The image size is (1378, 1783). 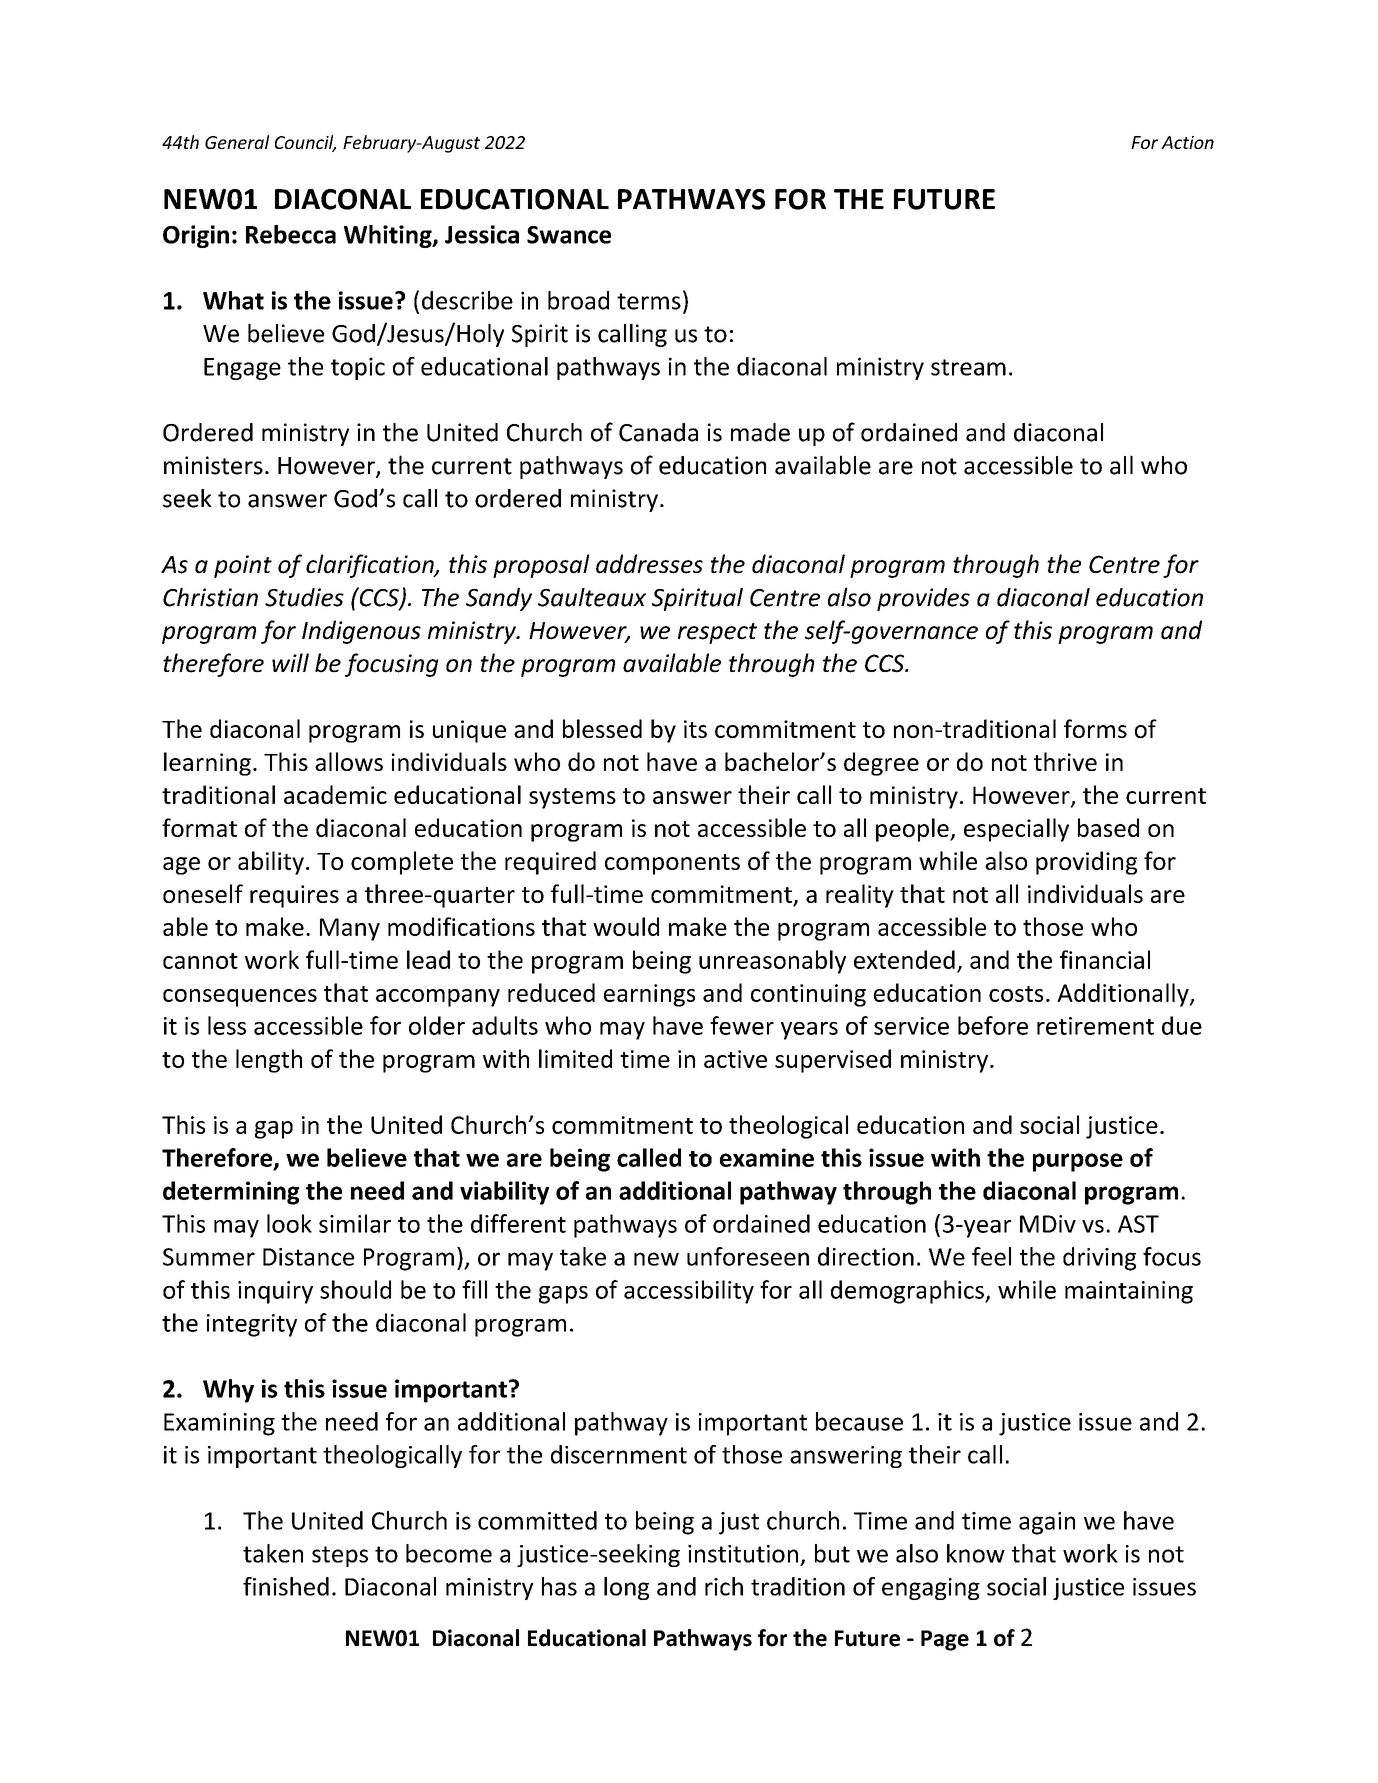 What do you see at coordinates (1086, 863) in the document?
I see `providing` at bounding box center [1086, 863].
